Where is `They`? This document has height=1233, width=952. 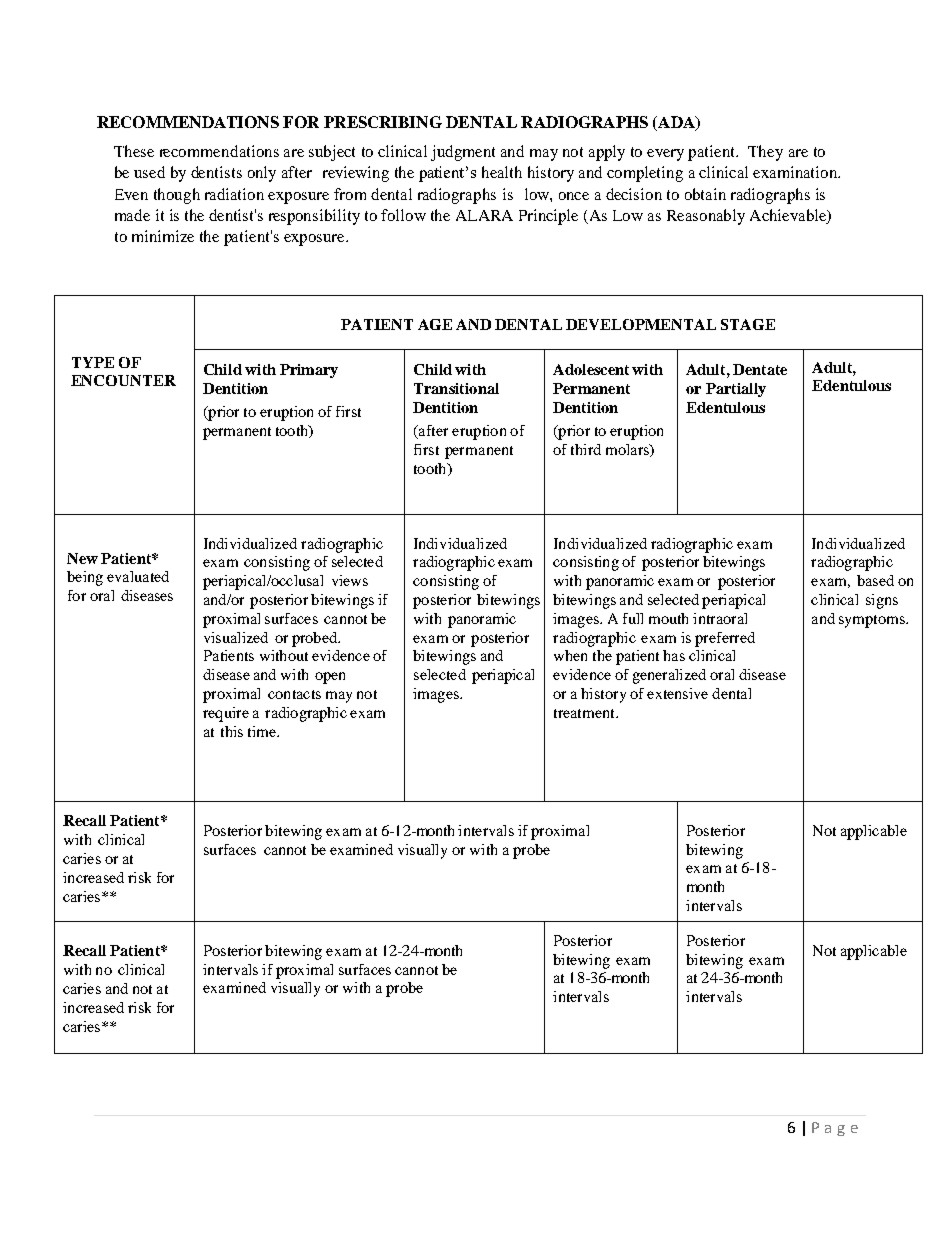 They is located at coordinates (765, 153).
